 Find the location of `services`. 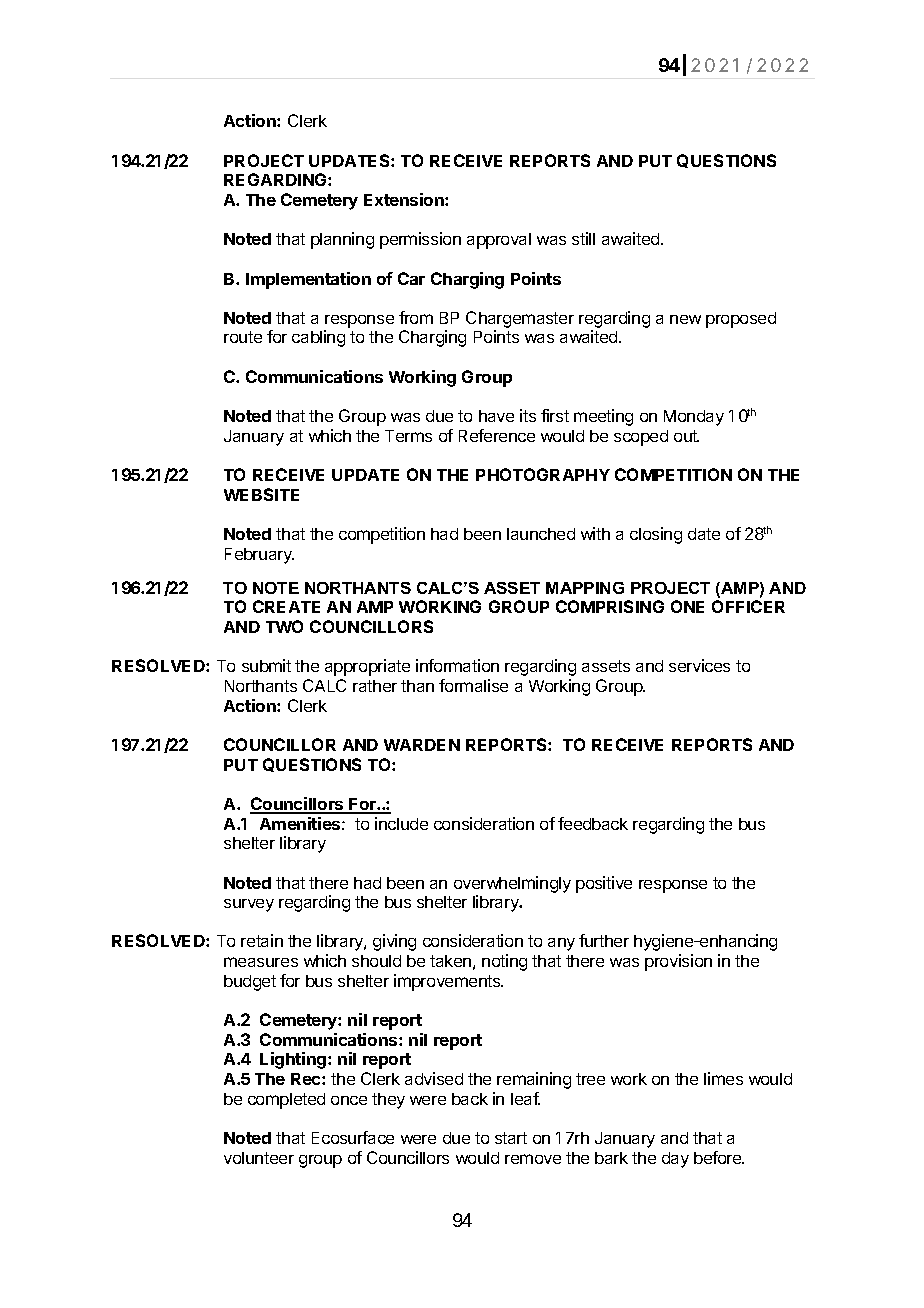

services is located at coordinates (699, 665).
